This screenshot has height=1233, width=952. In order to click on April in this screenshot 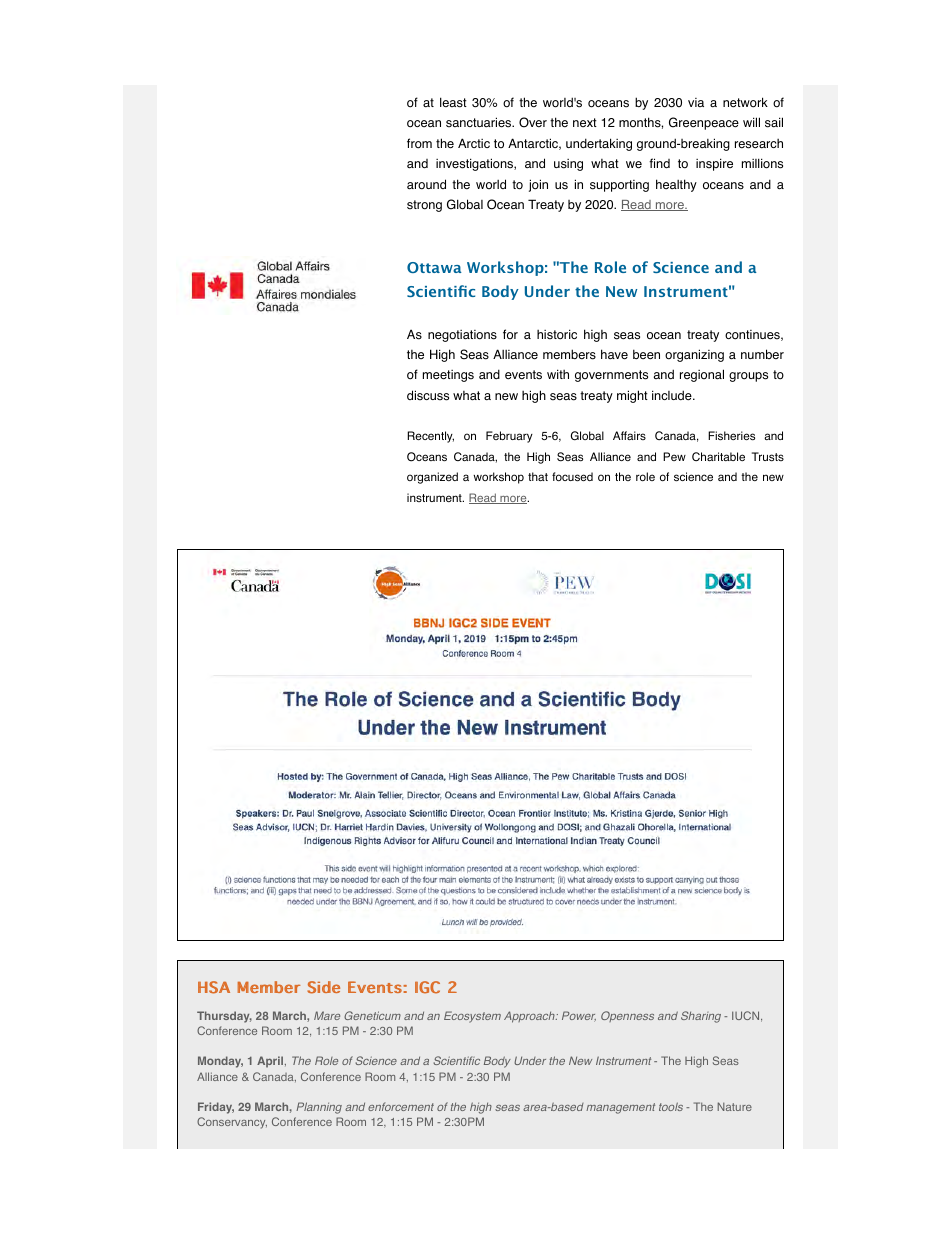, I will do `click(271, 1062)`.
